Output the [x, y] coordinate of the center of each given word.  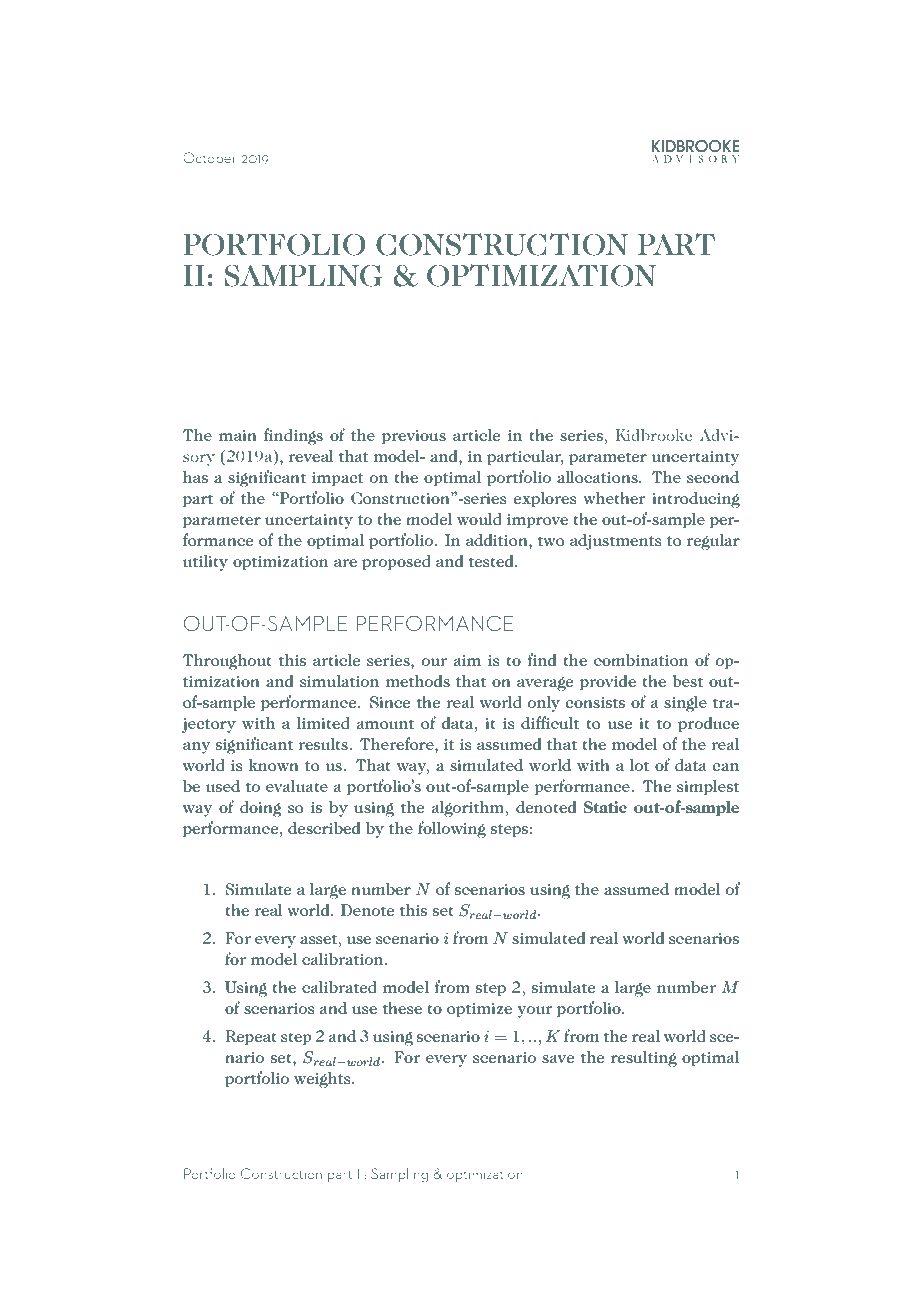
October [209, 157]
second [713, 477]
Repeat [251, 1038]
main [238, 435]
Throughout [227, 661]
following [452, 829]
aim [467, 660]
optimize [479, 1010]
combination [641, 660]
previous [414, 437]
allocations [598, 477]
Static [605, 807]
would [479, 519]
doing [261, 809]
